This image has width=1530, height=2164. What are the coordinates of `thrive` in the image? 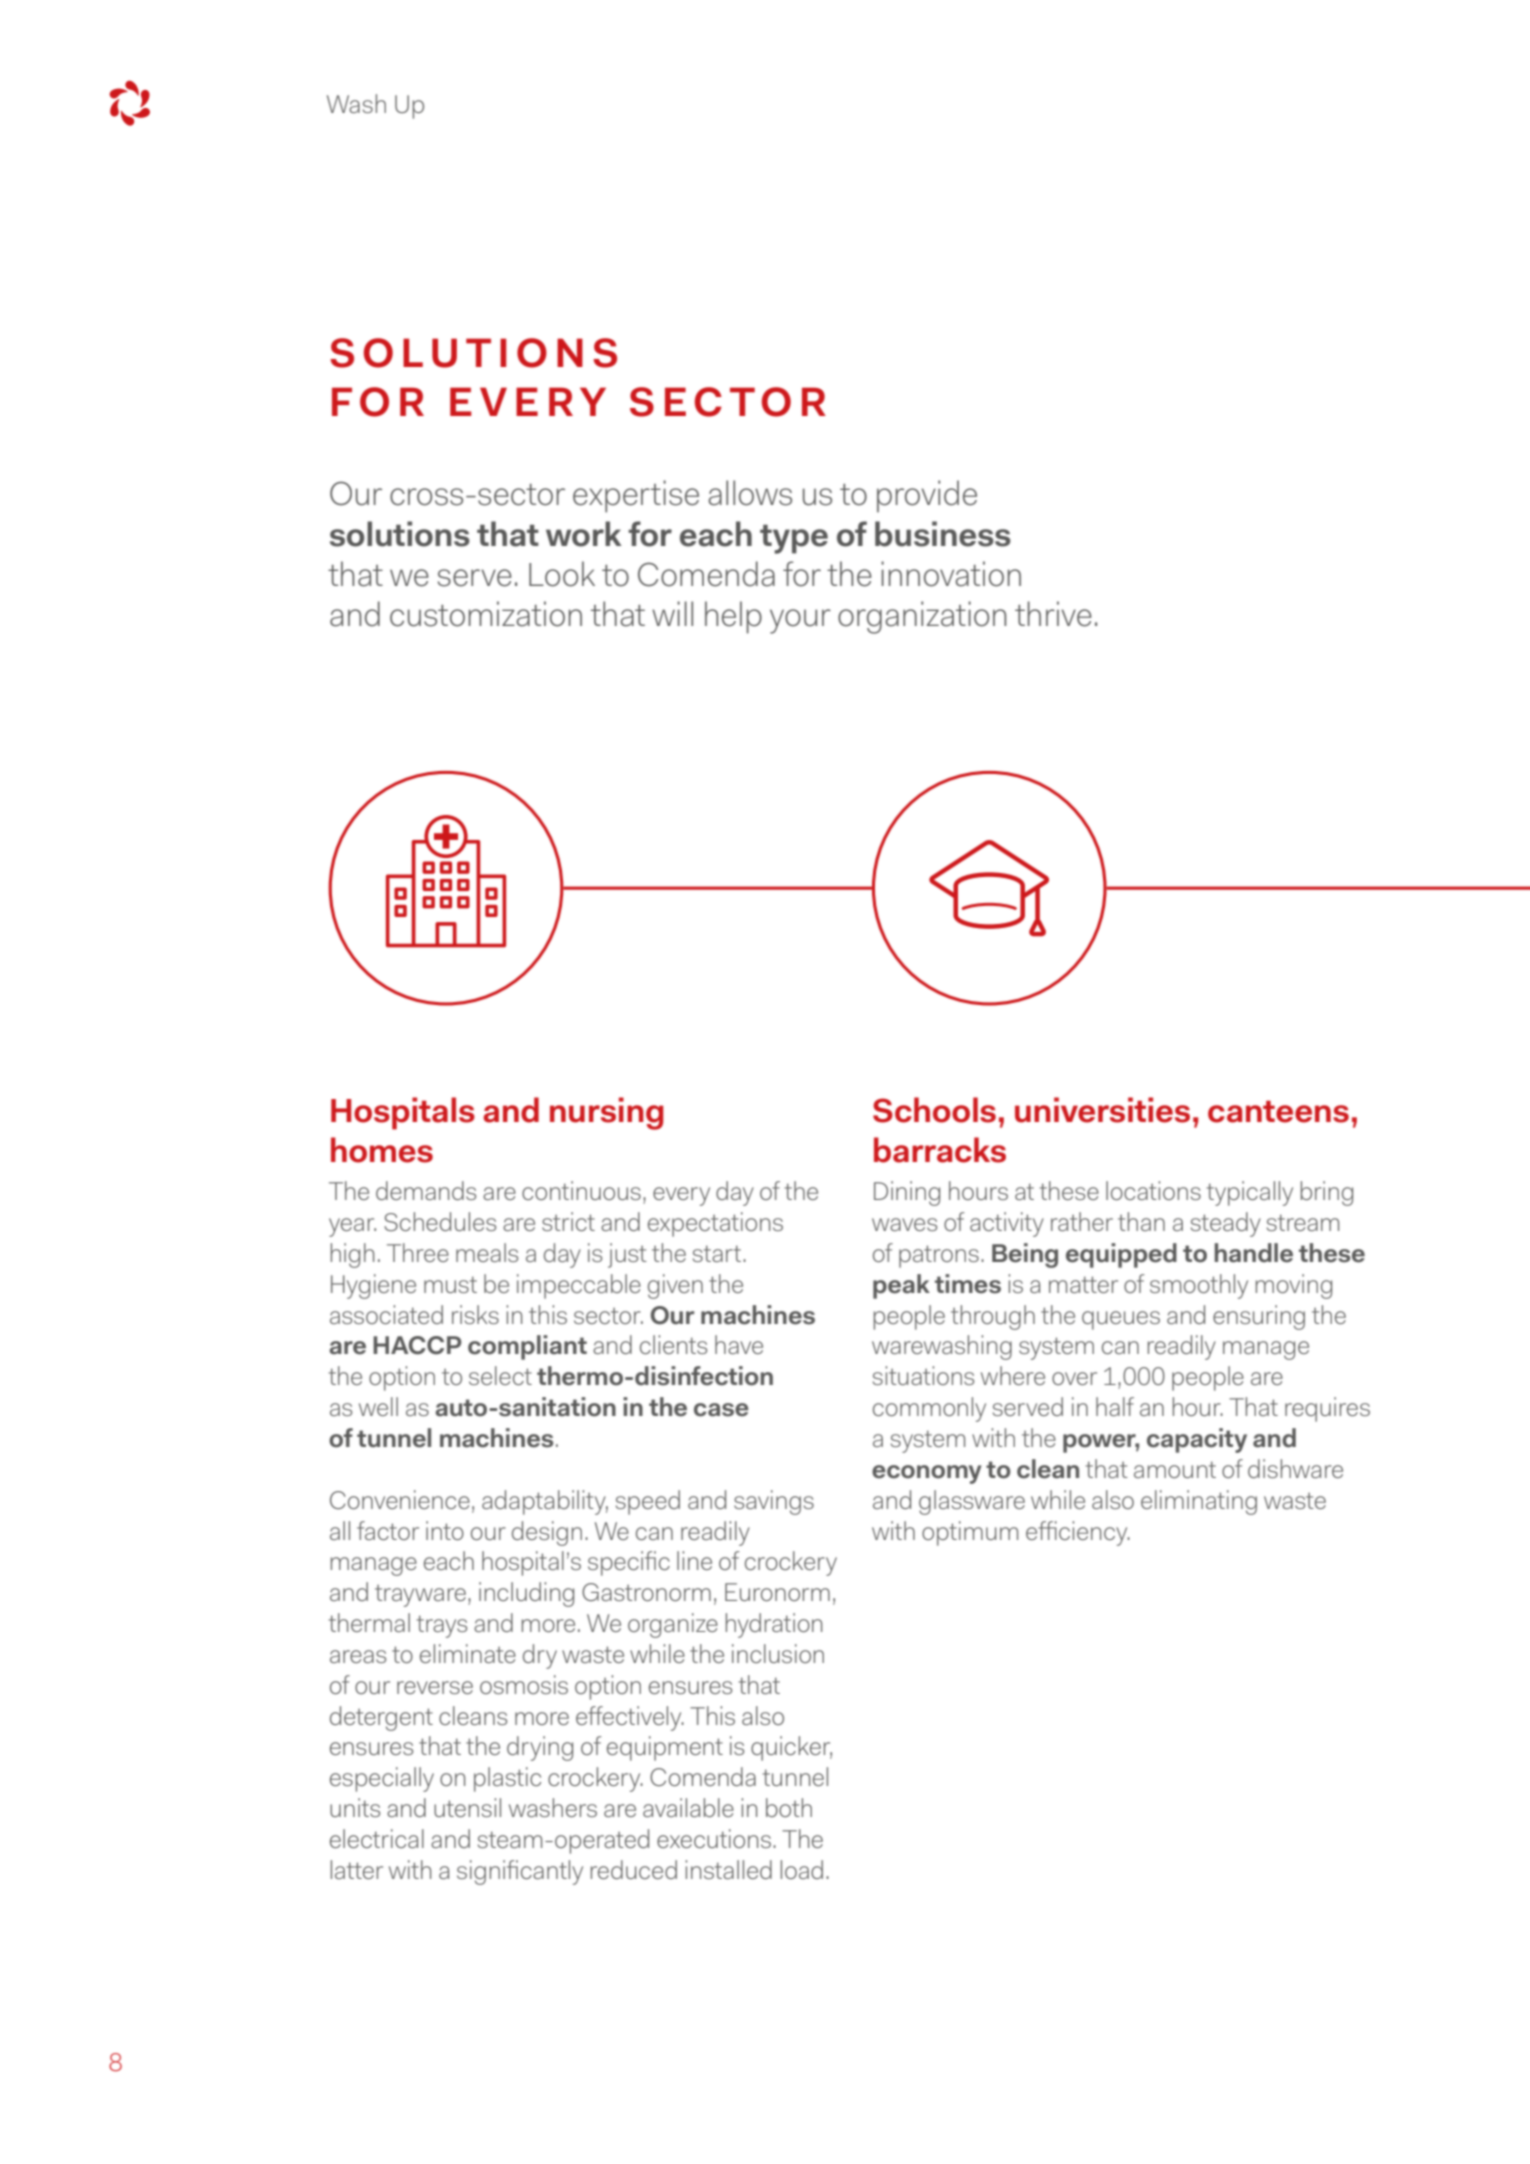 It's located at (1053, 614).
